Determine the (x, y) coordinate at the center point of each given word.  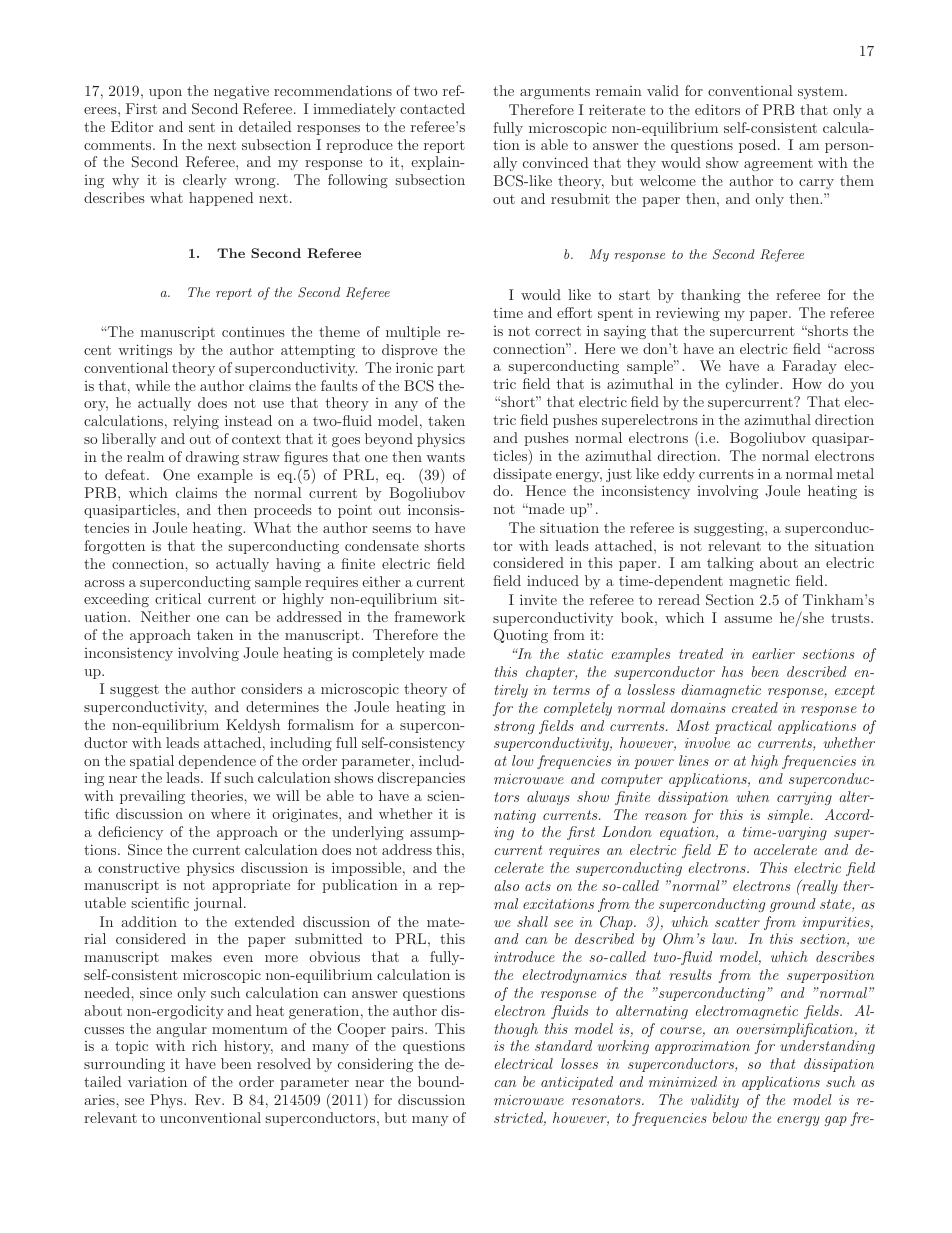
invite (538, 599)
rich (204, 1045)
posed (759, 146)
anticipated (577, 1083)
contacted (432, 108)
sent (202, 127)
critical (178, 598)
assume (748, 619)
